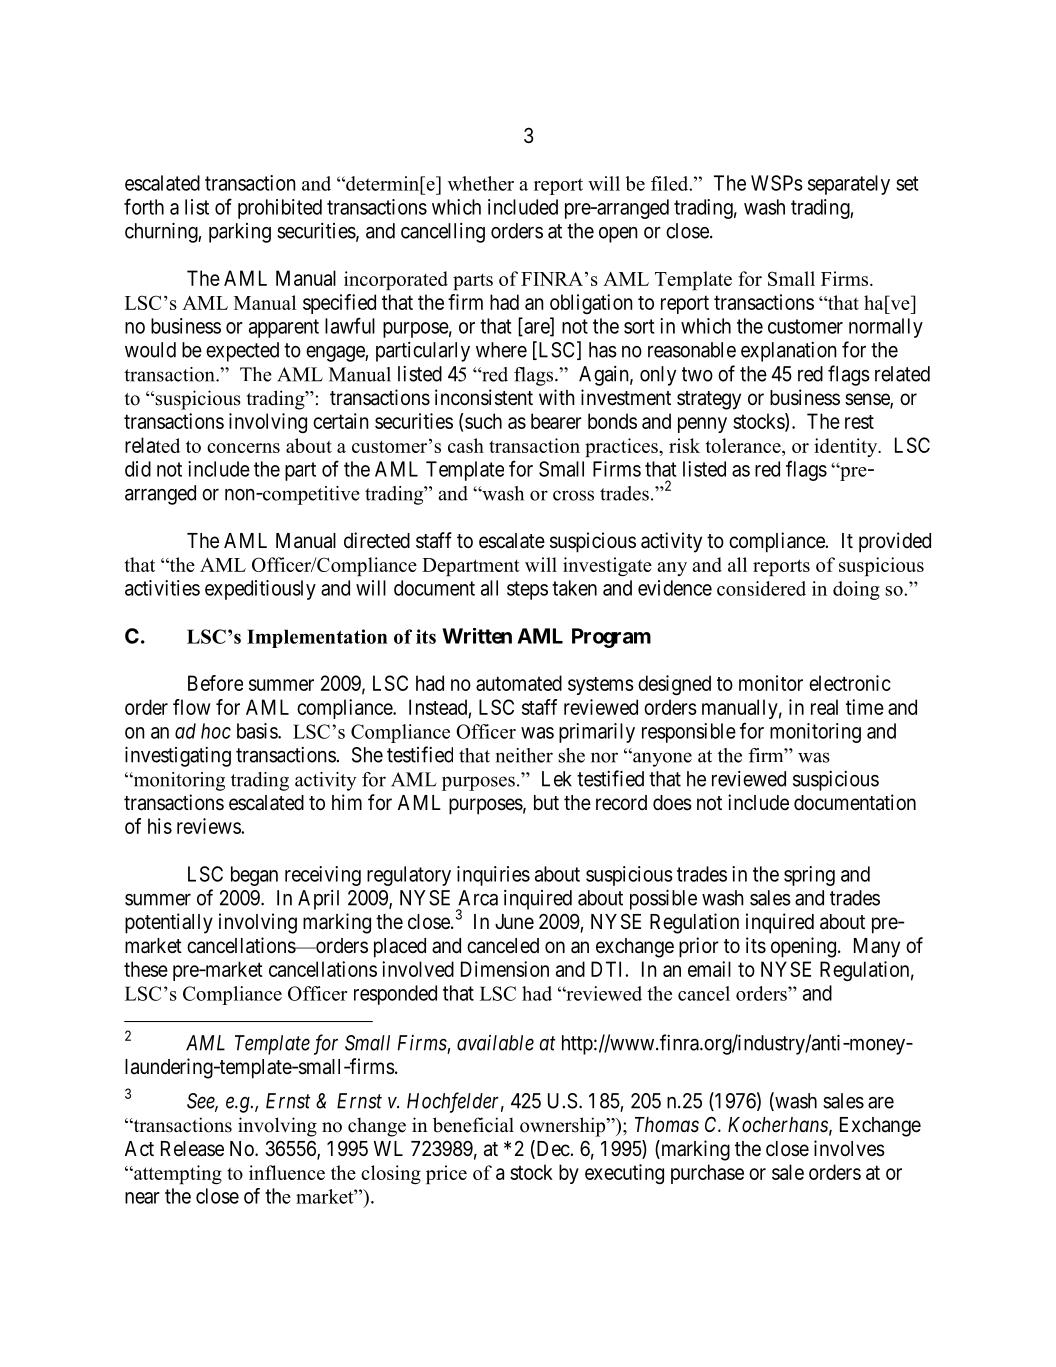  I want to click on whether, so click(481, 183).
